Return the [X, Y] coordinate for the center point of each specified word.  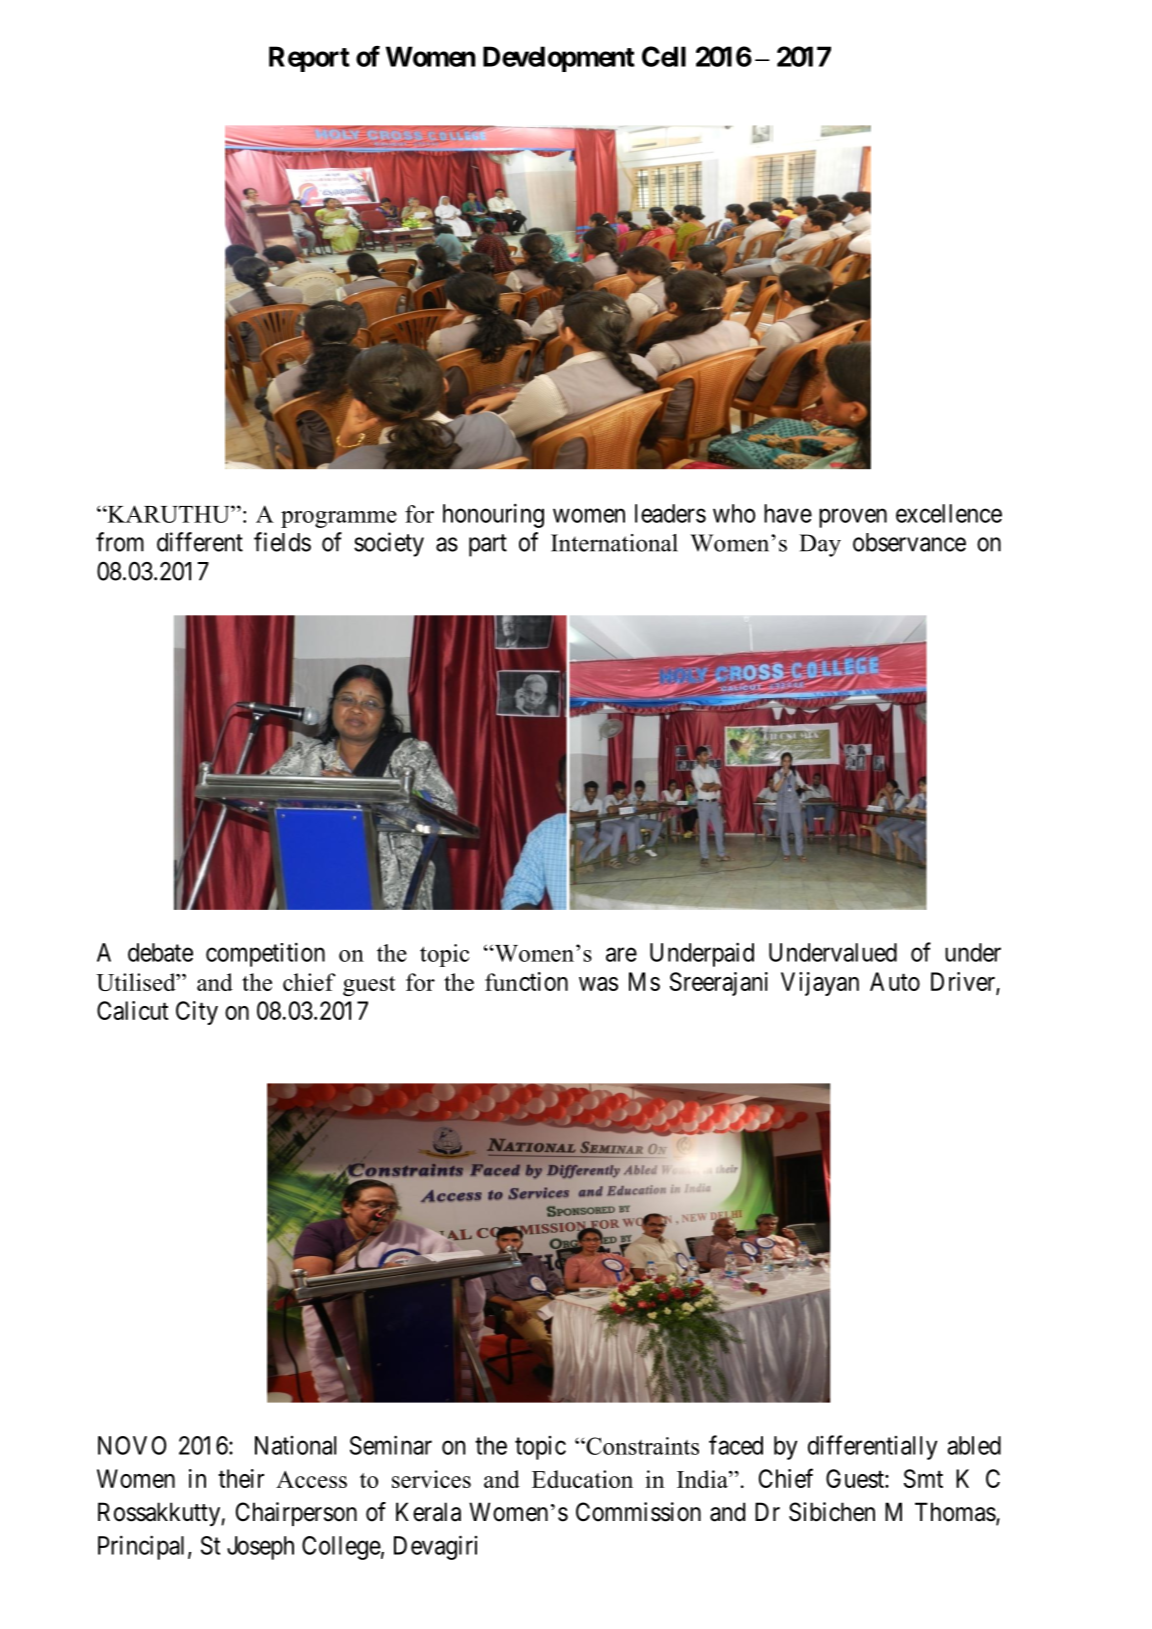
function [526, 981]
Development [559, 59]
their [241, 1478]
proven [853, 518]
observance [909, 542]
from [120, 542]
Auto [895, 981]
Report [309, 59]
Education [582, 1479]
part [488, 545]
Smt [923, 1478]
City [197, 1013]
